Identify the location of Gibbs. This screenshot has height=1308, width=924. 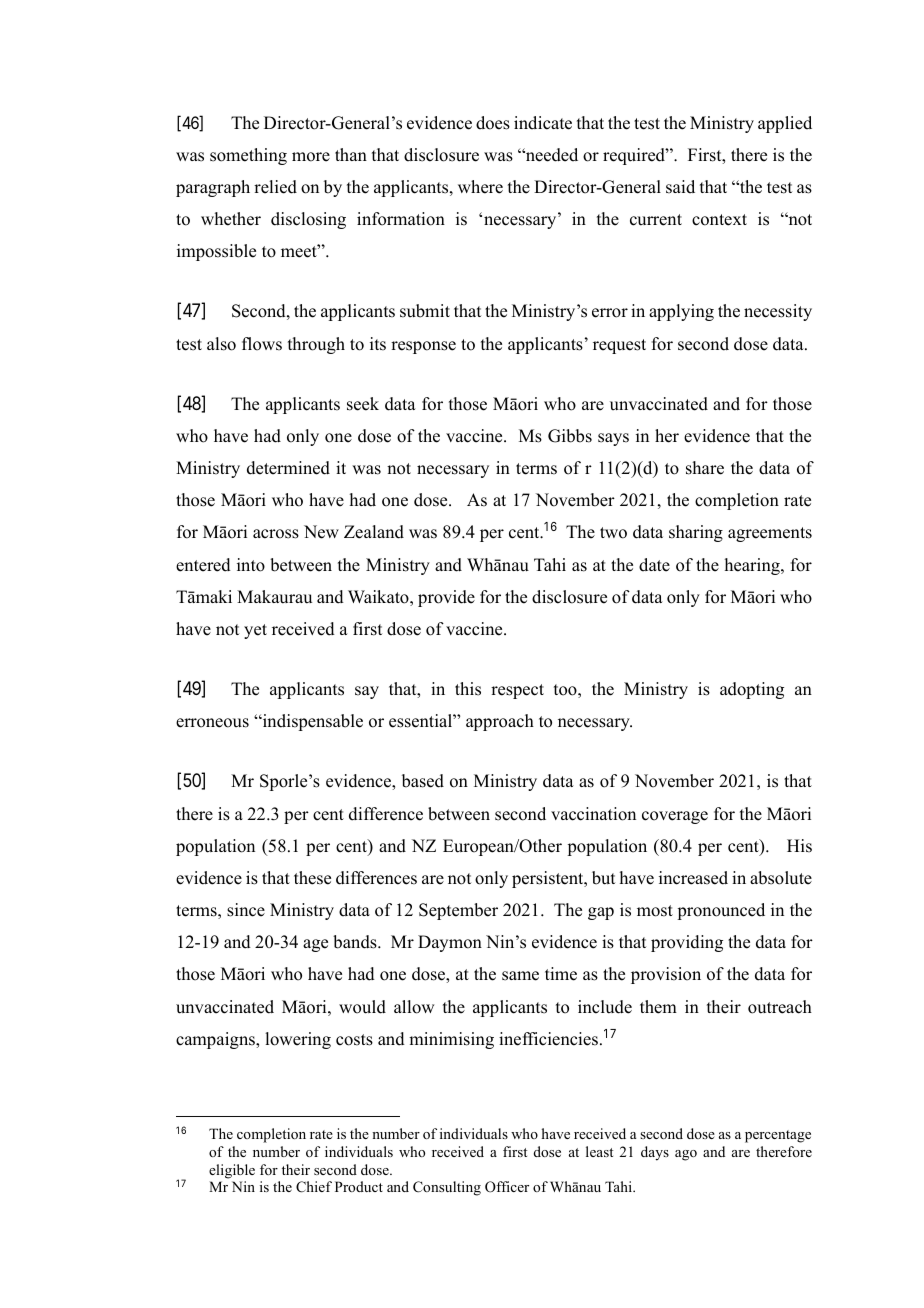
(570, 436).
